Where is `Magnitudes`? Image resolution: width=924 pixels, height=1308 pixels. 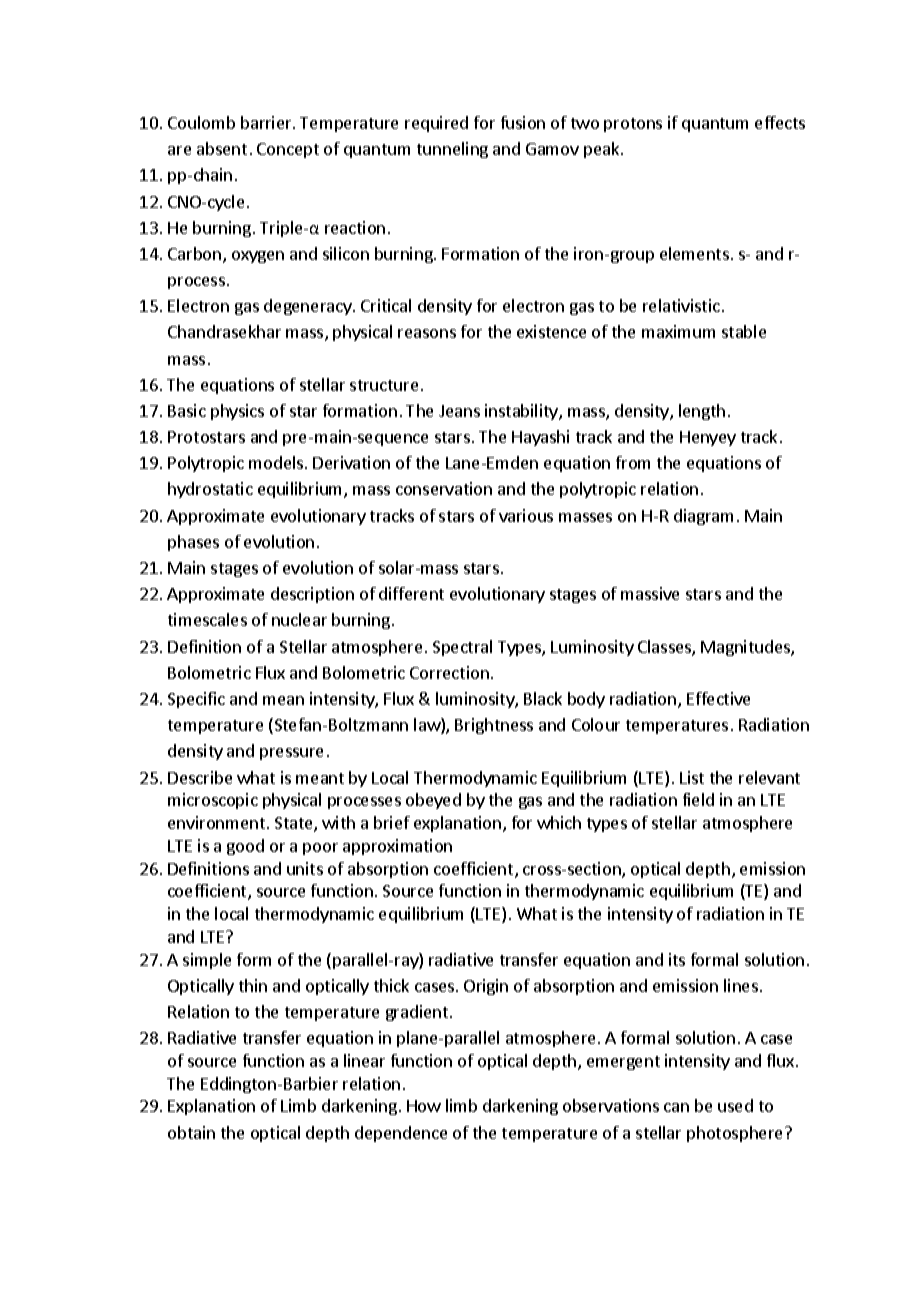
Magnitudes is located at coordinates (746, 648).
